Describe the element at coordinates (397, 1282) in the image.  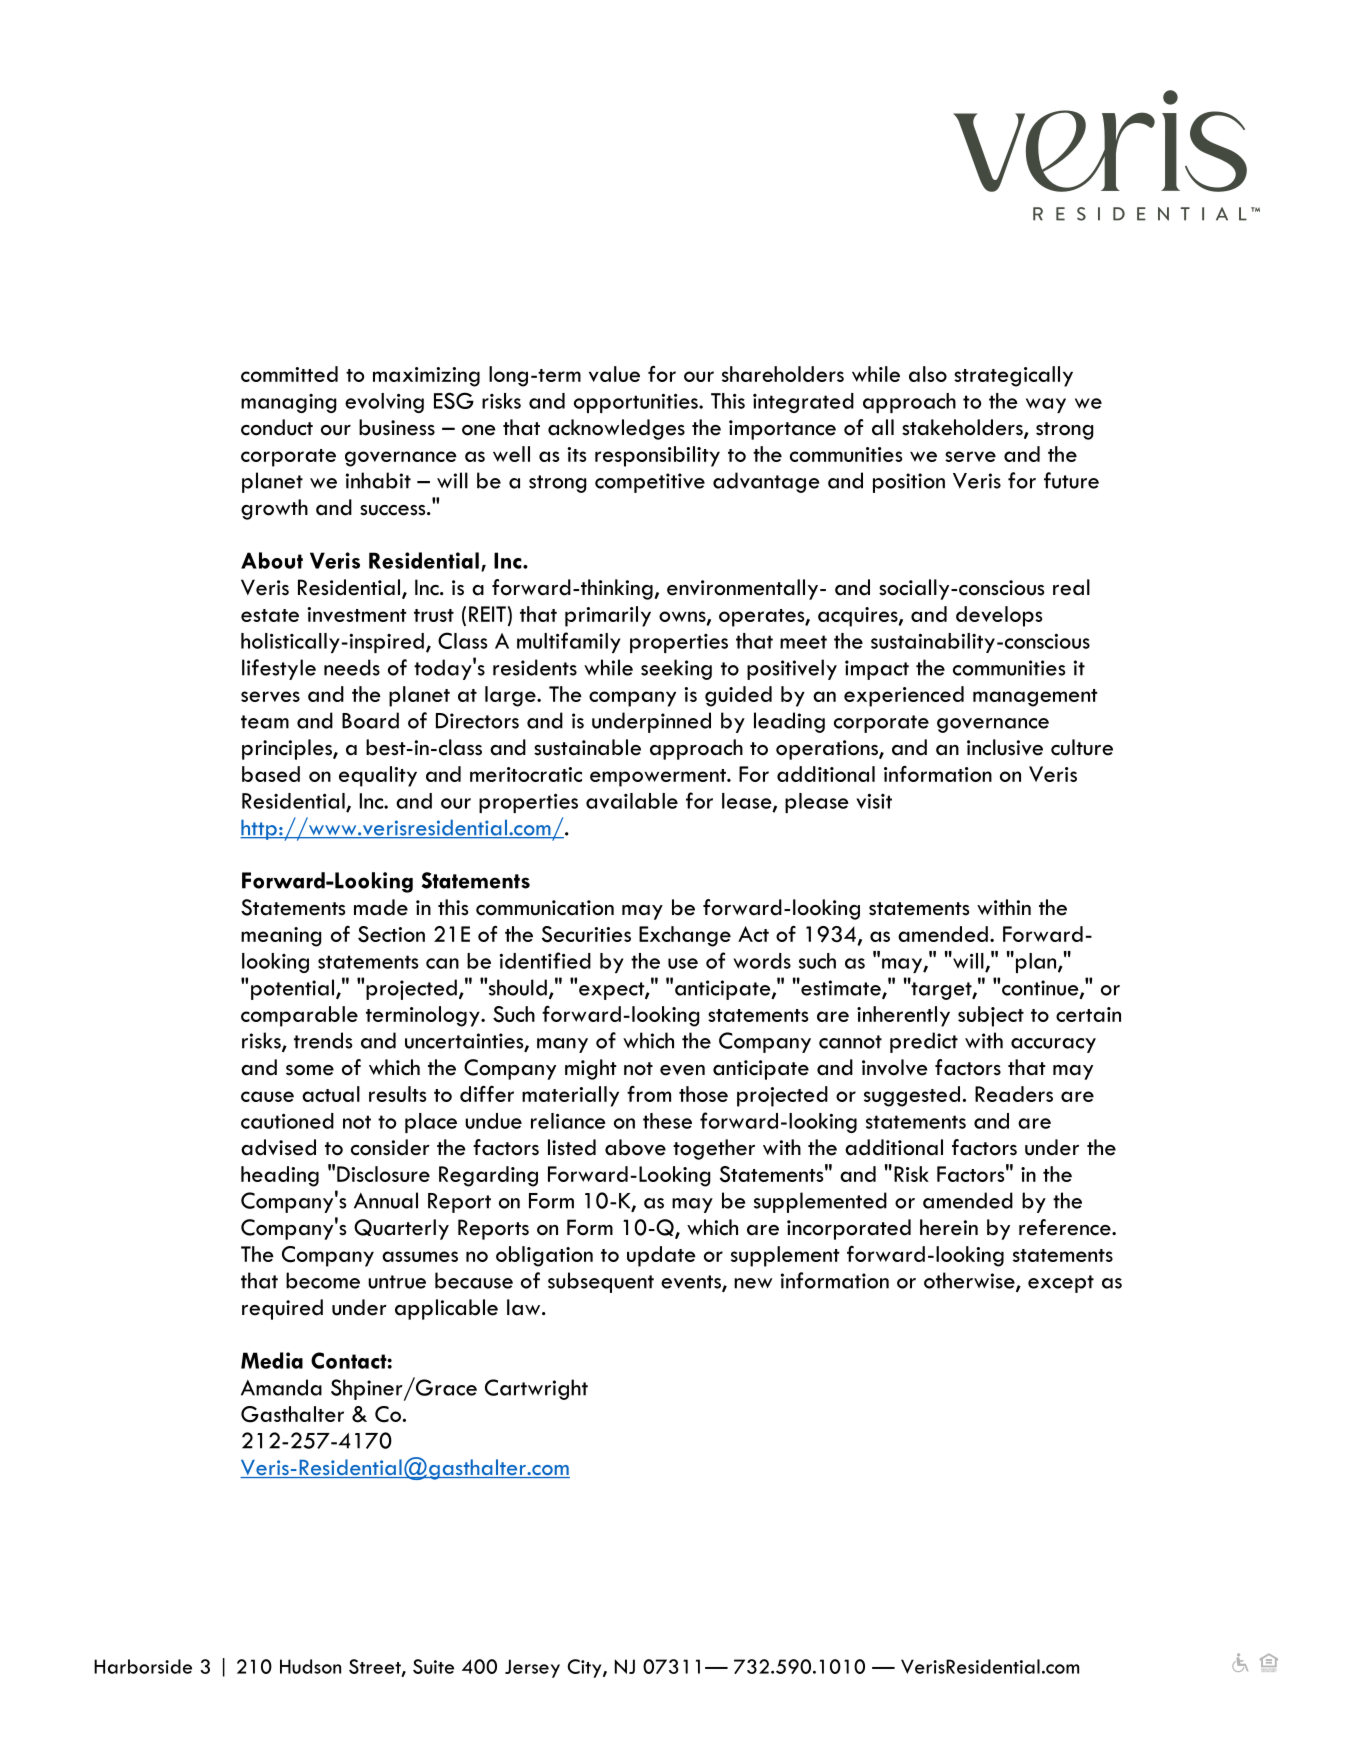
I see `untrue` at that location.
